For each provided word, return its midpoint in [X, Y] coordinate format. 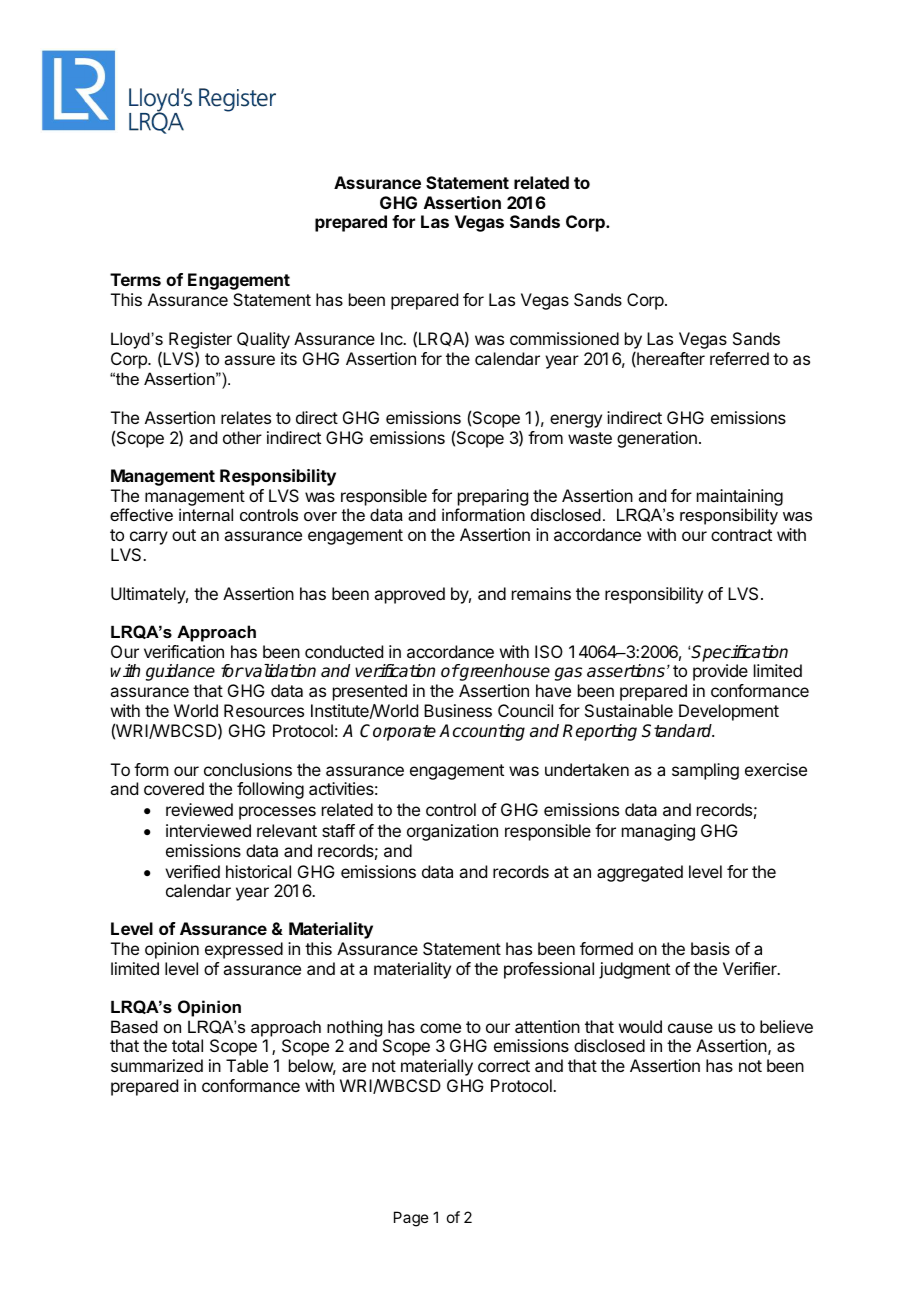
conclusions [248, 769]
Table [247, 1065]
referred [739, 358]
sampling [705, 771]
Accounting [482, 732]
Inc [393, 338]
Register [200, 342]
